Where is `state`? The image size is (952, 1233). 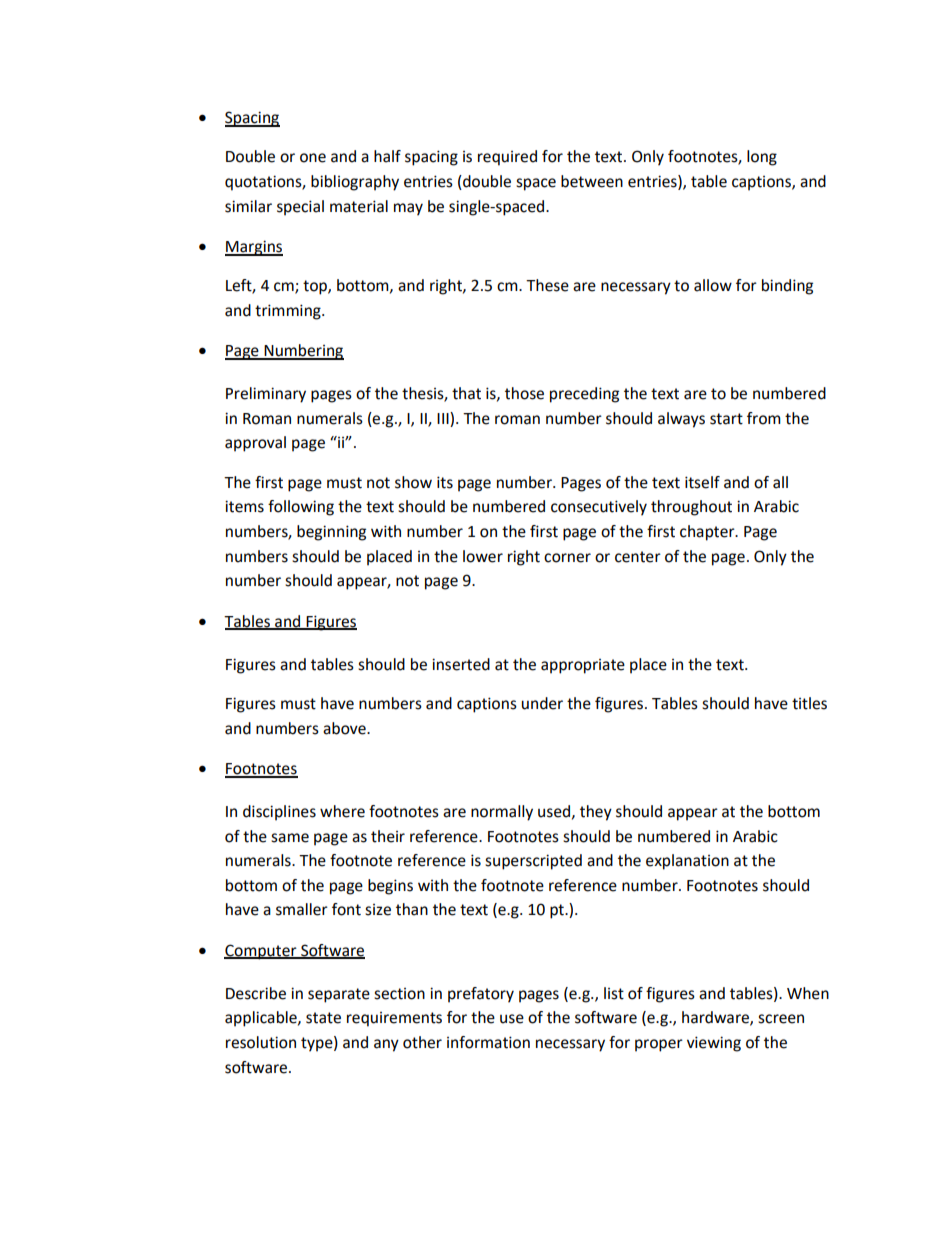
state is located at coordinates (323, 1018).
